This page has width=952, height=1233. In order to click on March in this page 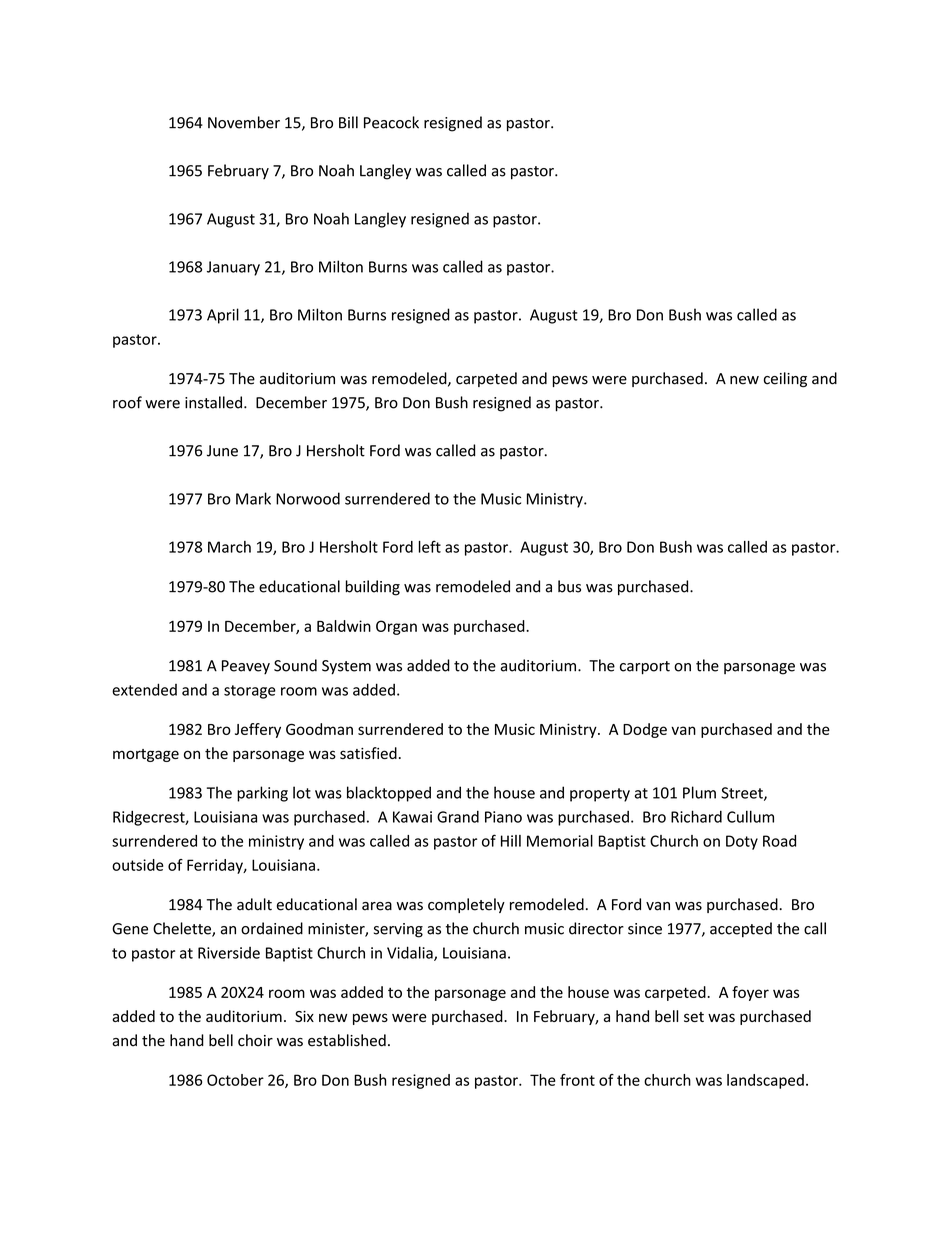, I will do `click(229, 547)`.
